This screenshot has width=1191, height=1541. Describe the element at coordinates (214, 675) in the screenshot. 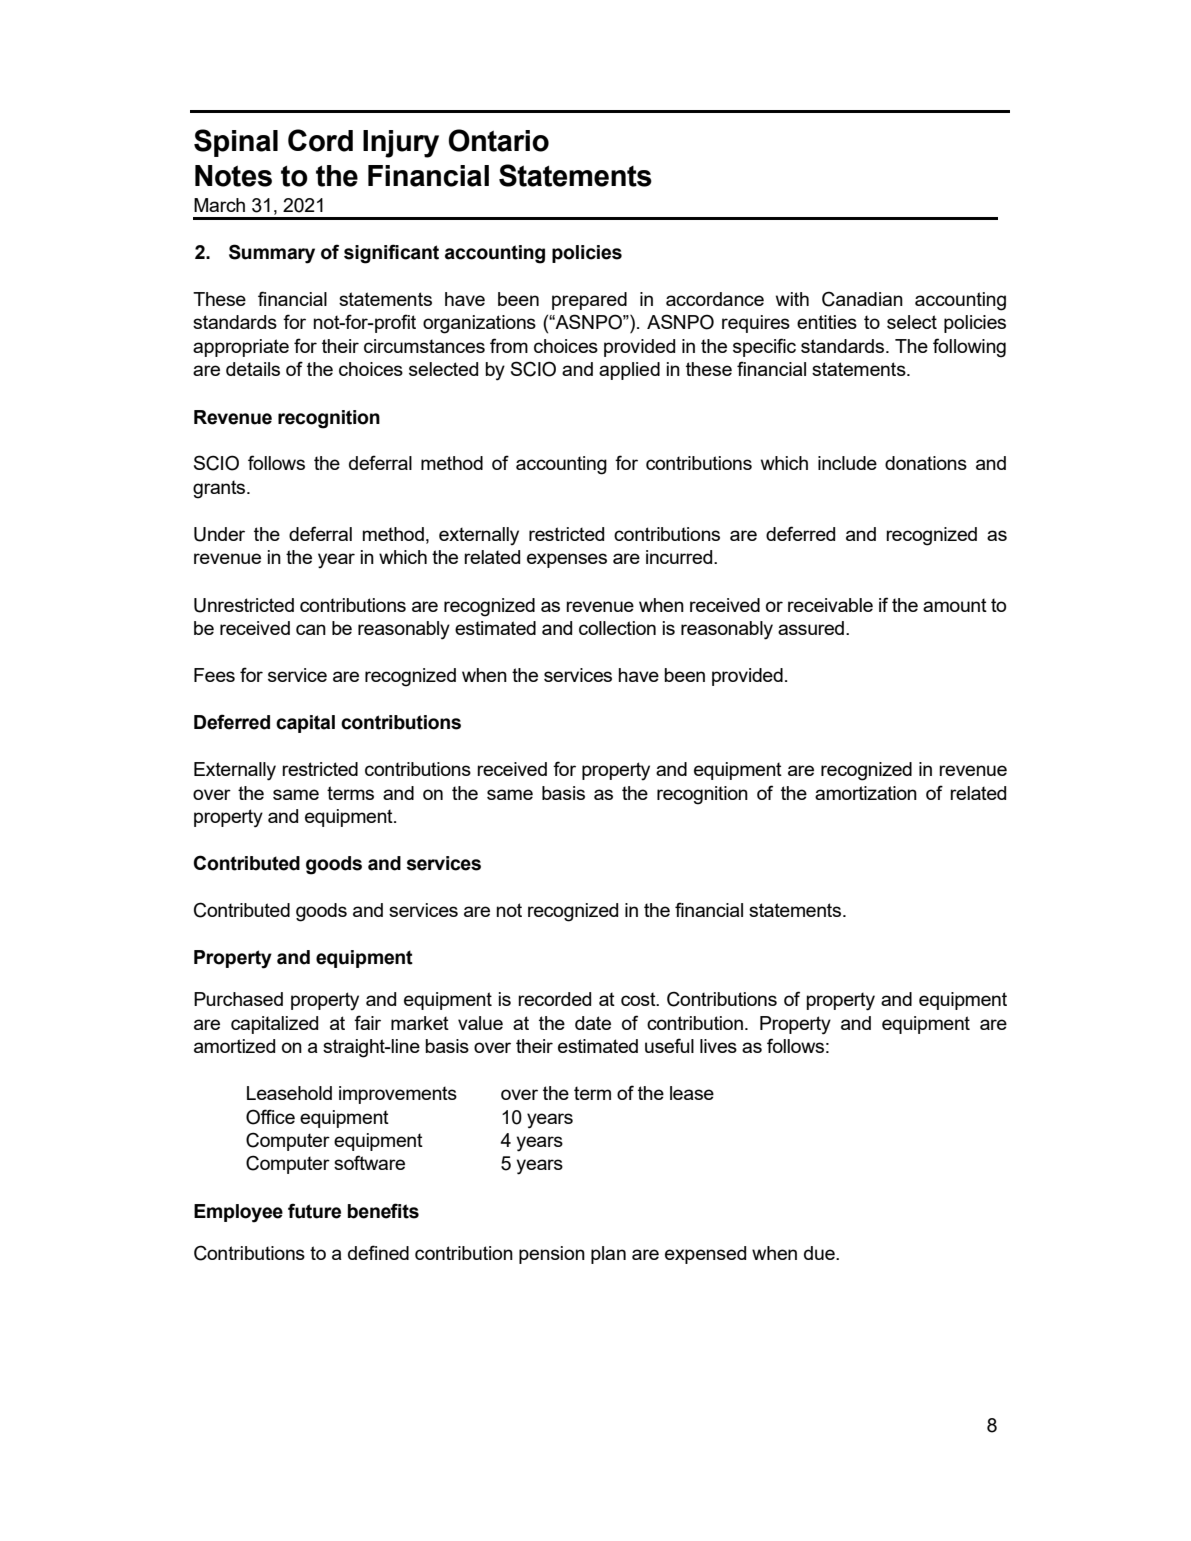

I see `Fees` at that location.
